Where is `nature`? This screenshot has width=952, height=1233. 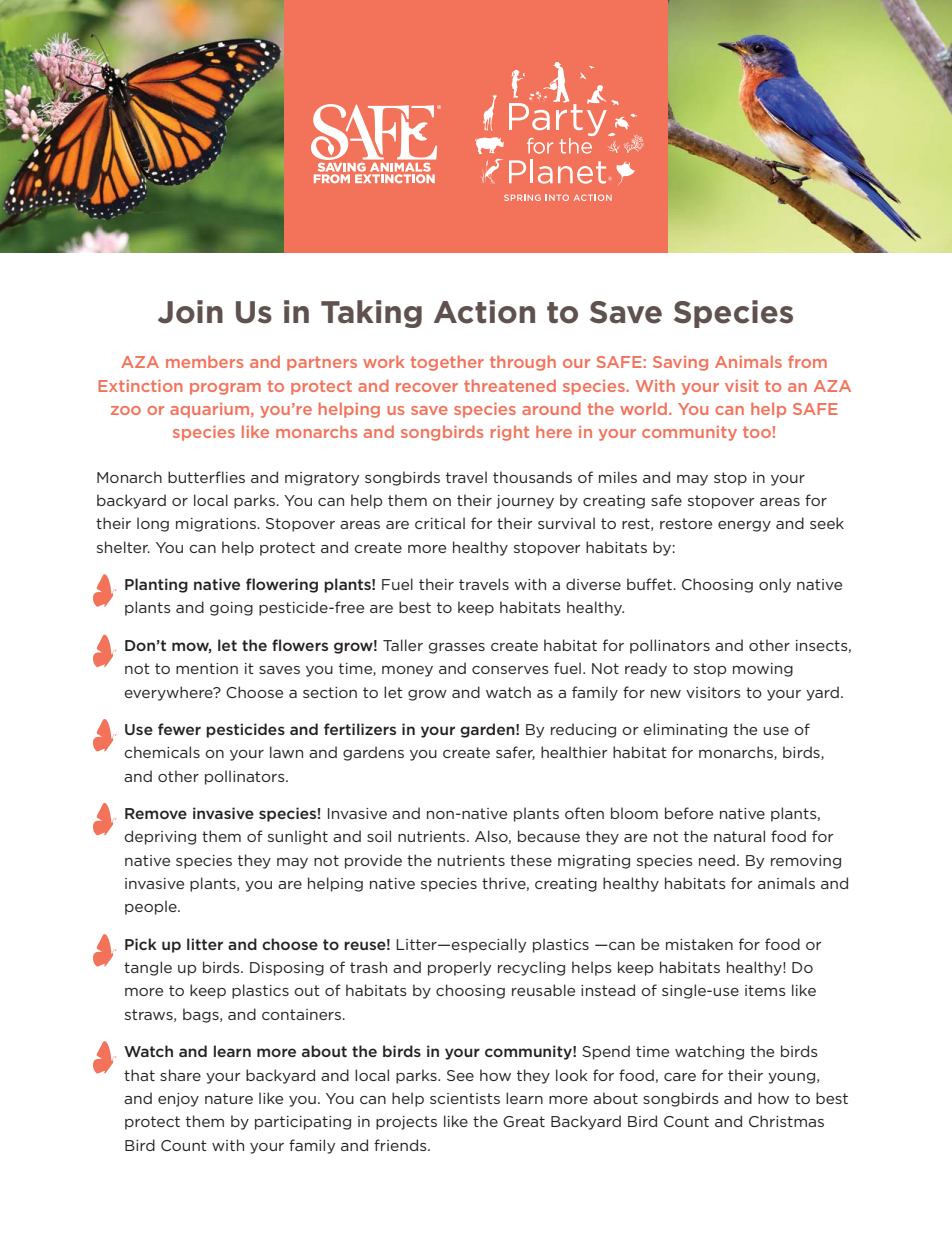 nature is located at coordinates (229, 1098).
